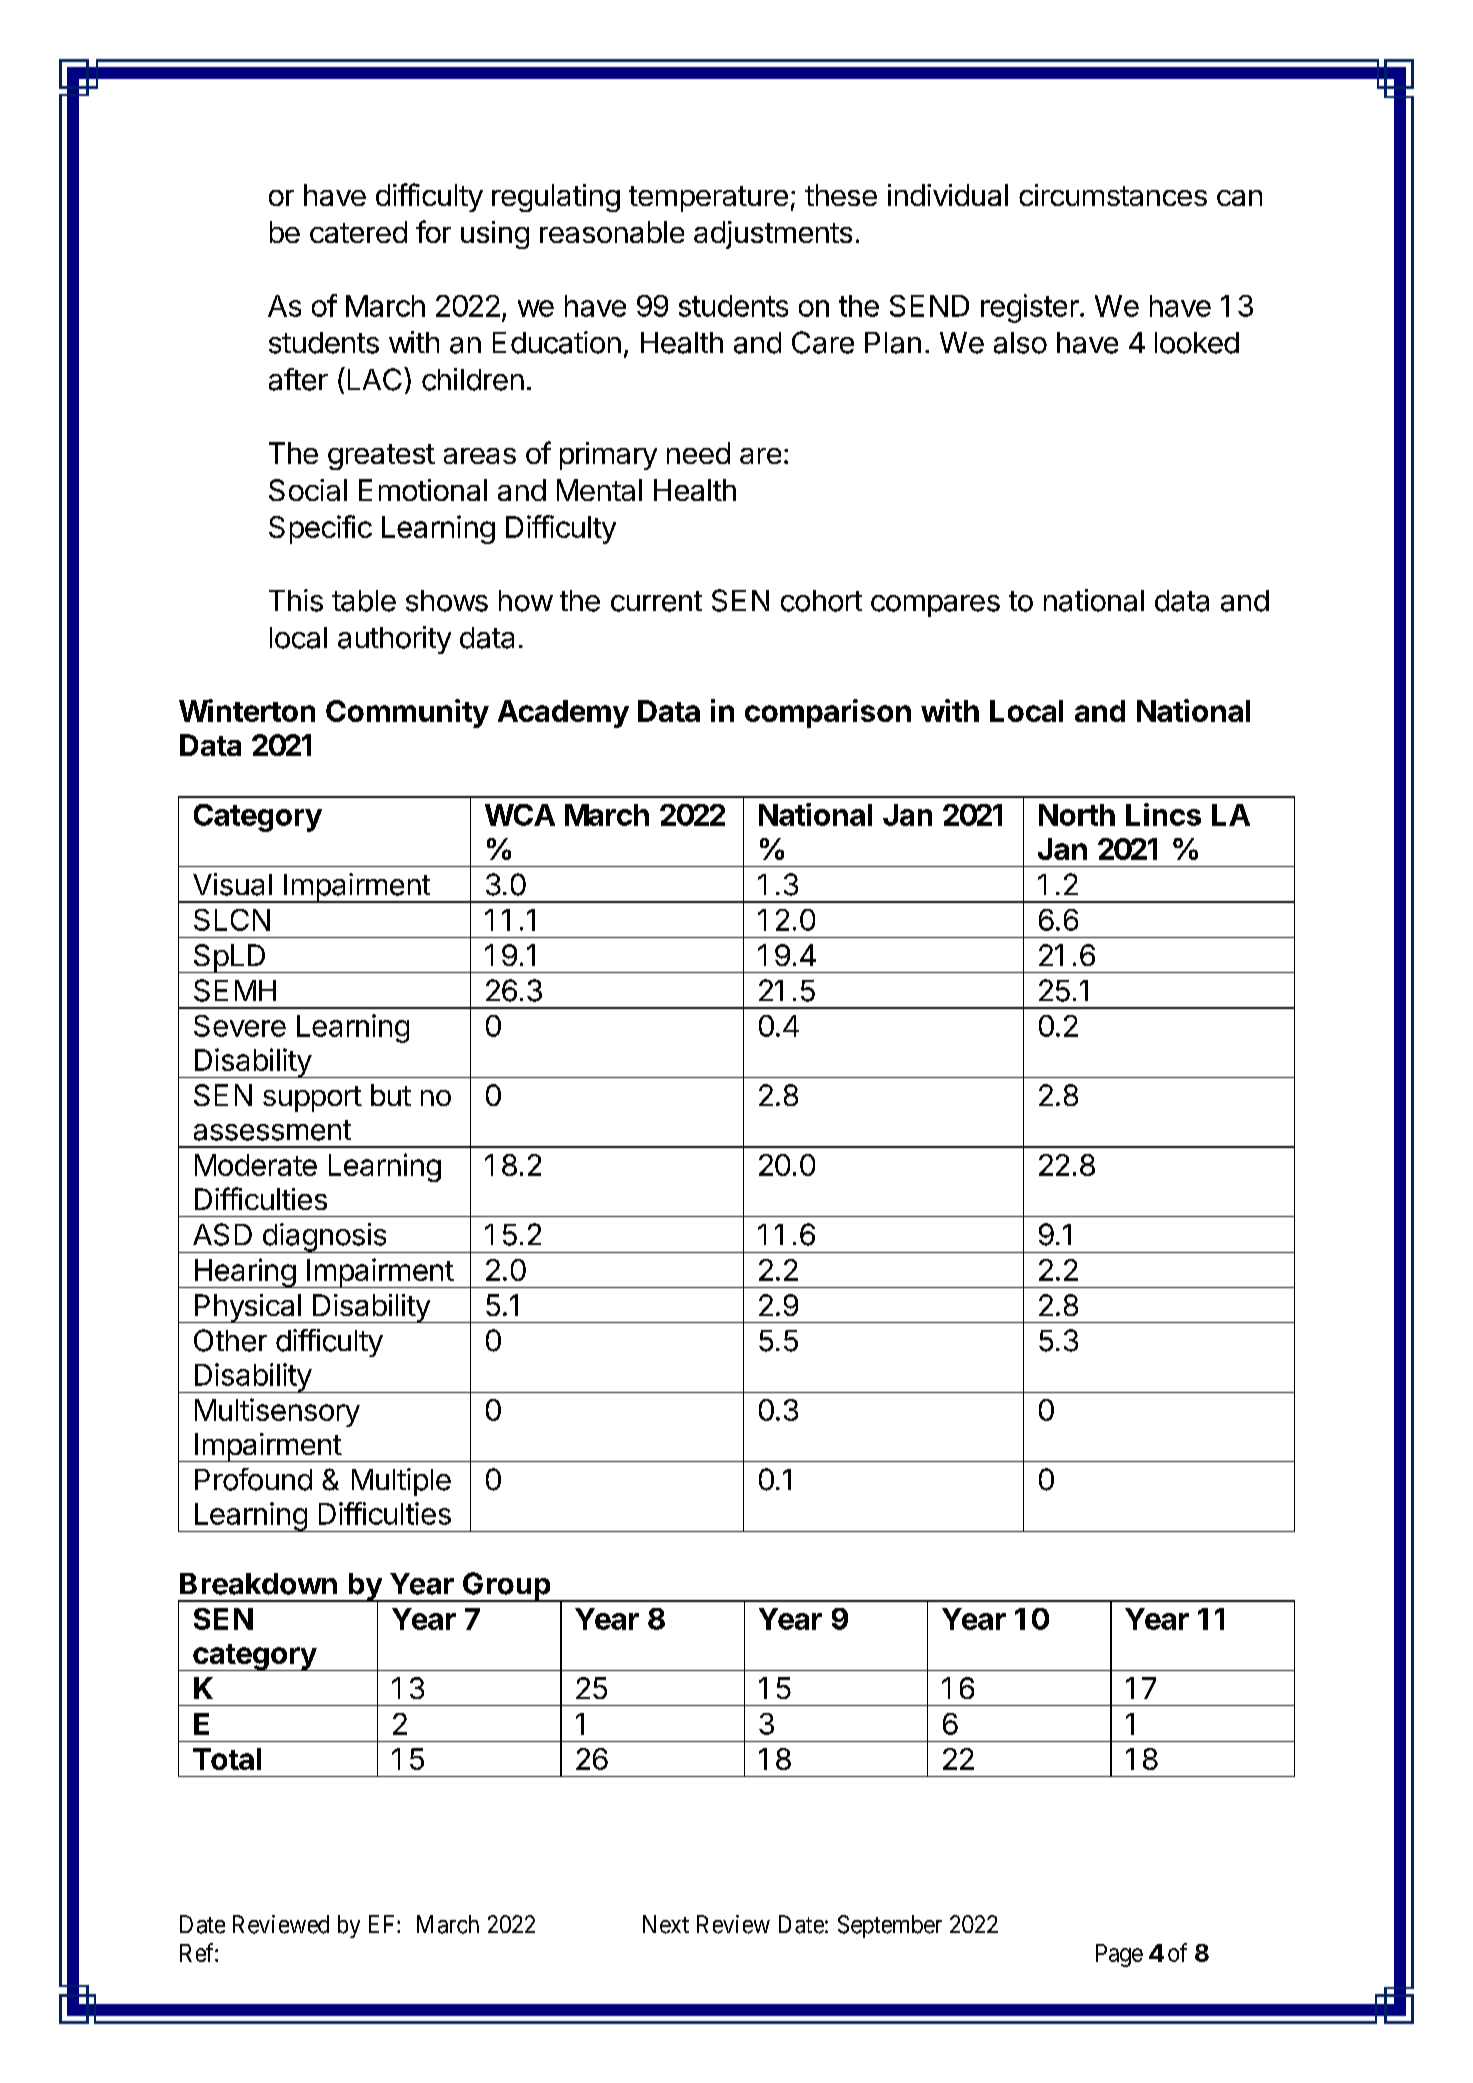 The height and width of the screenshot is (2083, 1473). I want to click on catered, so click(358, 232).
